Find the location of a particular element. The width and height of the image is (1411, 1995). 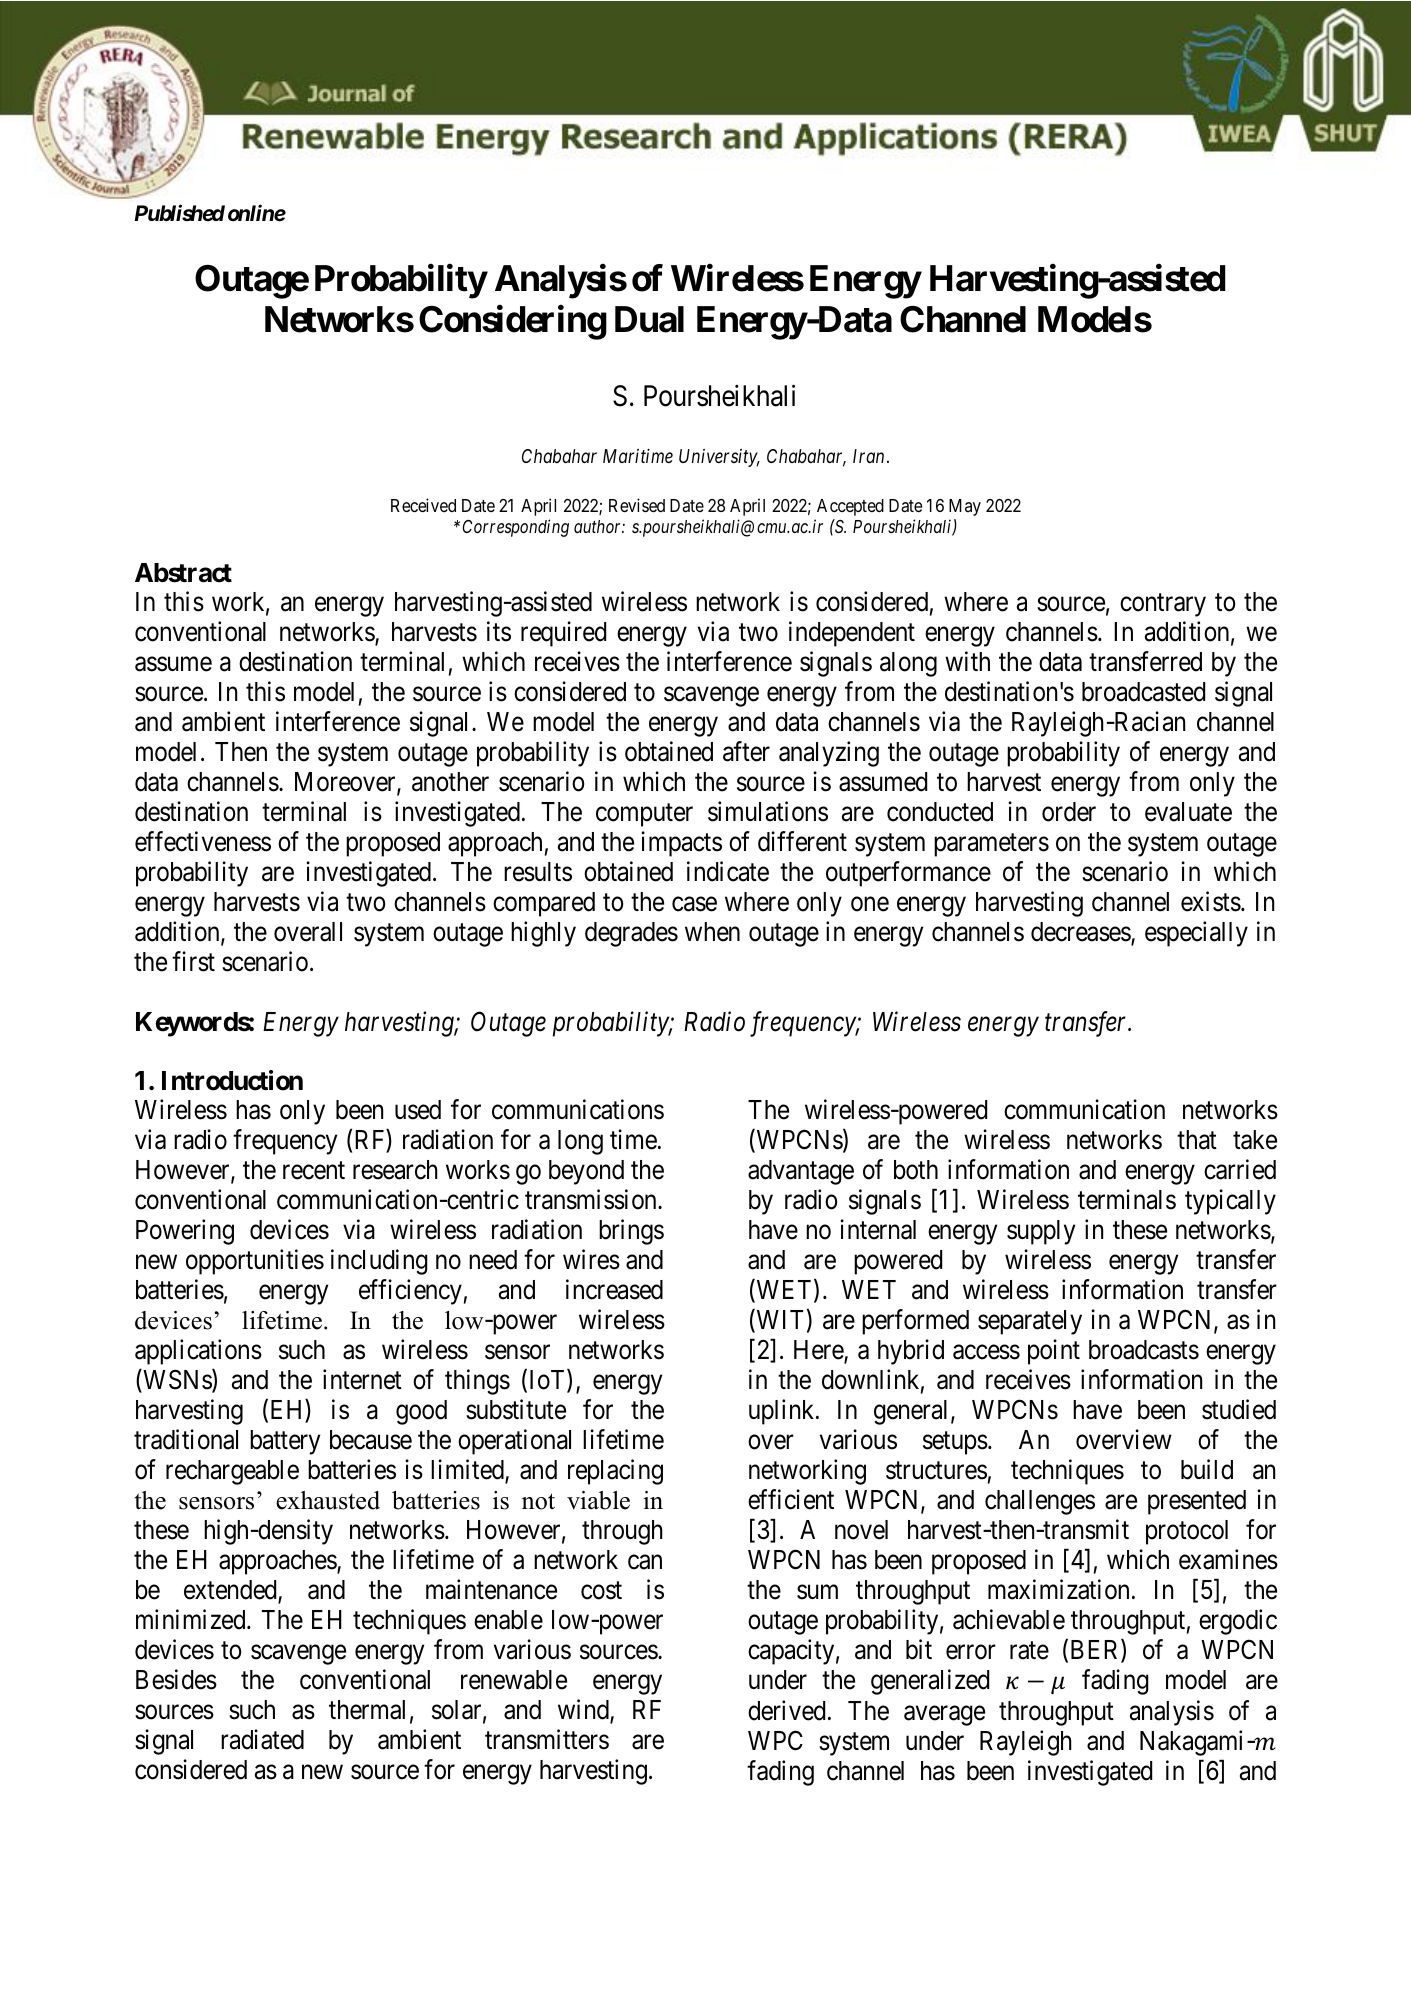

Dual is located at coordinates (649, 319).
